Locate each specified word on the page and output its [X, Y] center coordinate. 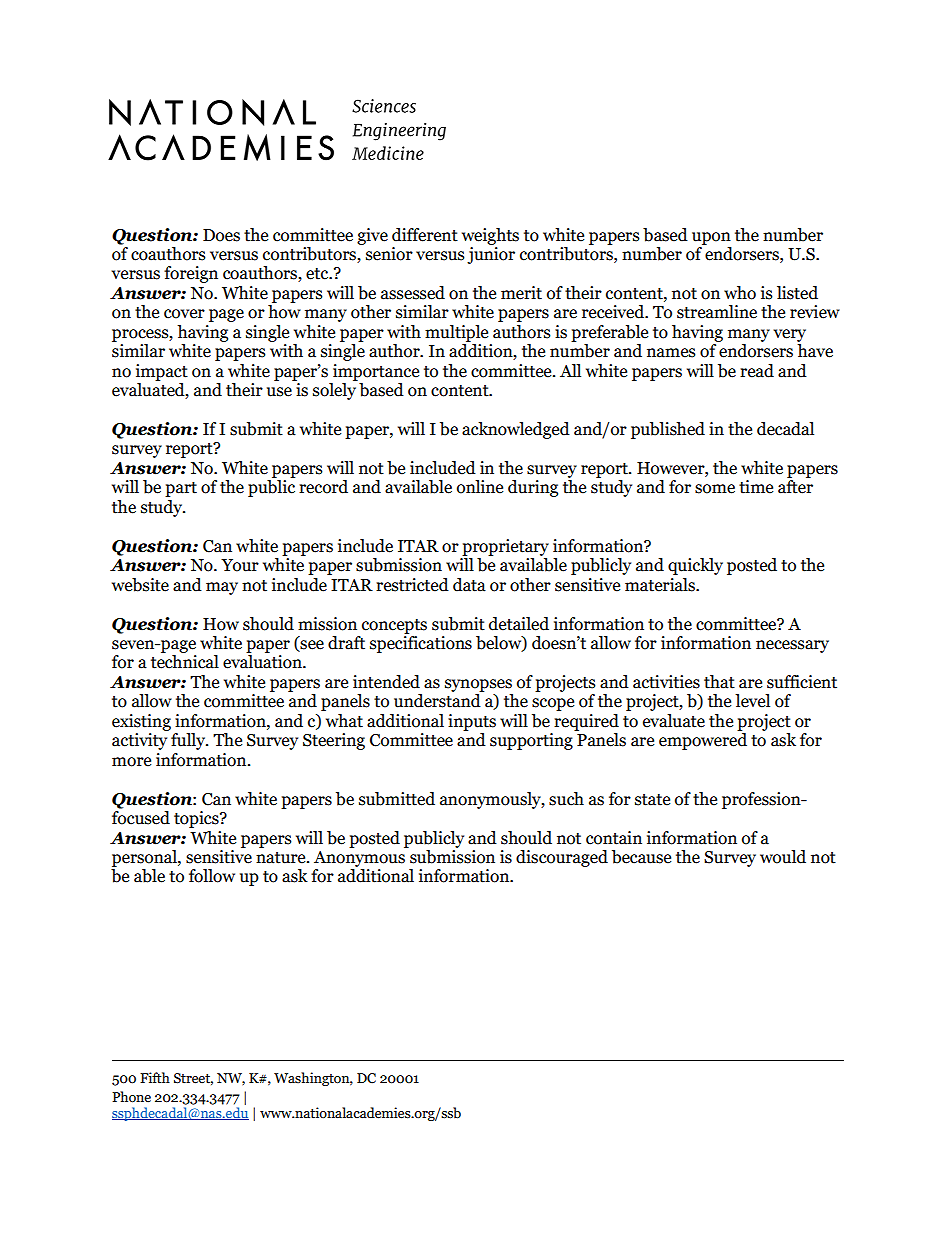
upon [711, 238]
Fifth [155, 1078]
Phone [131, 1097]
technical [185, 662]
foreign [191, 274]
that [719, 682]
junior [491, 255]
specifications [421, 644]
